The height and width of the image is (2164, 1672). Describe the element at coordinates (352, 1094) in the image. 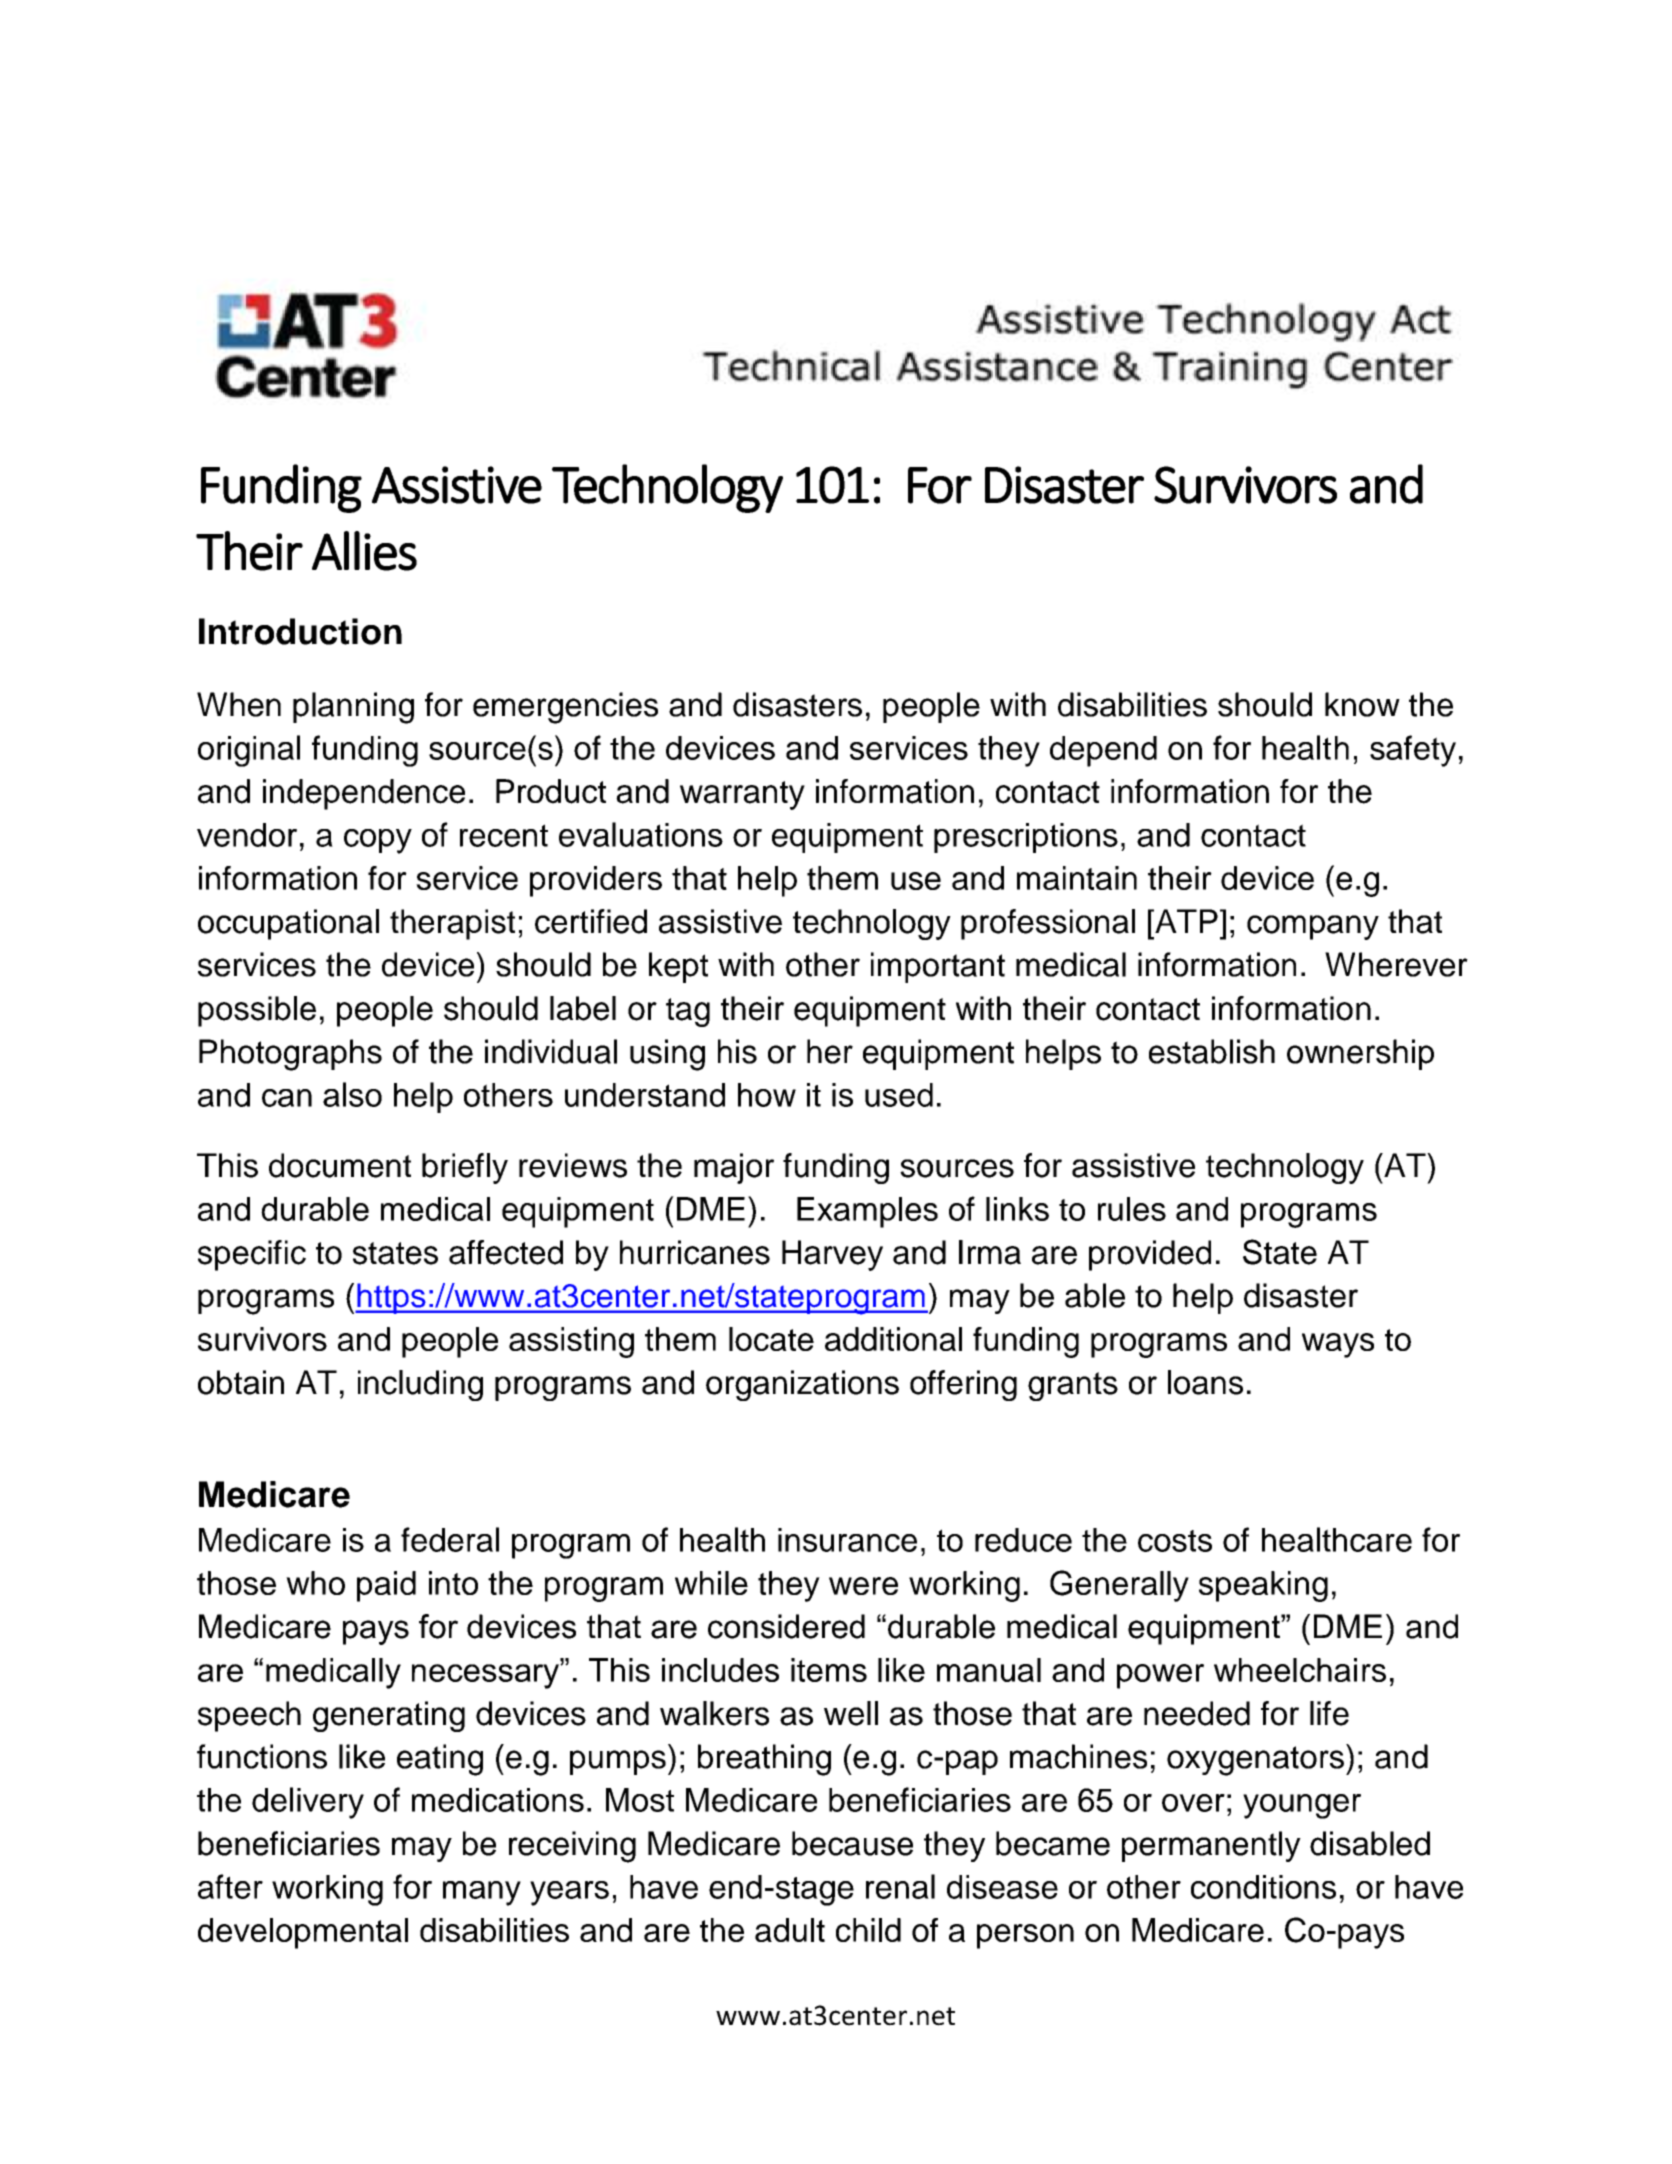

I see `also` at that location.
